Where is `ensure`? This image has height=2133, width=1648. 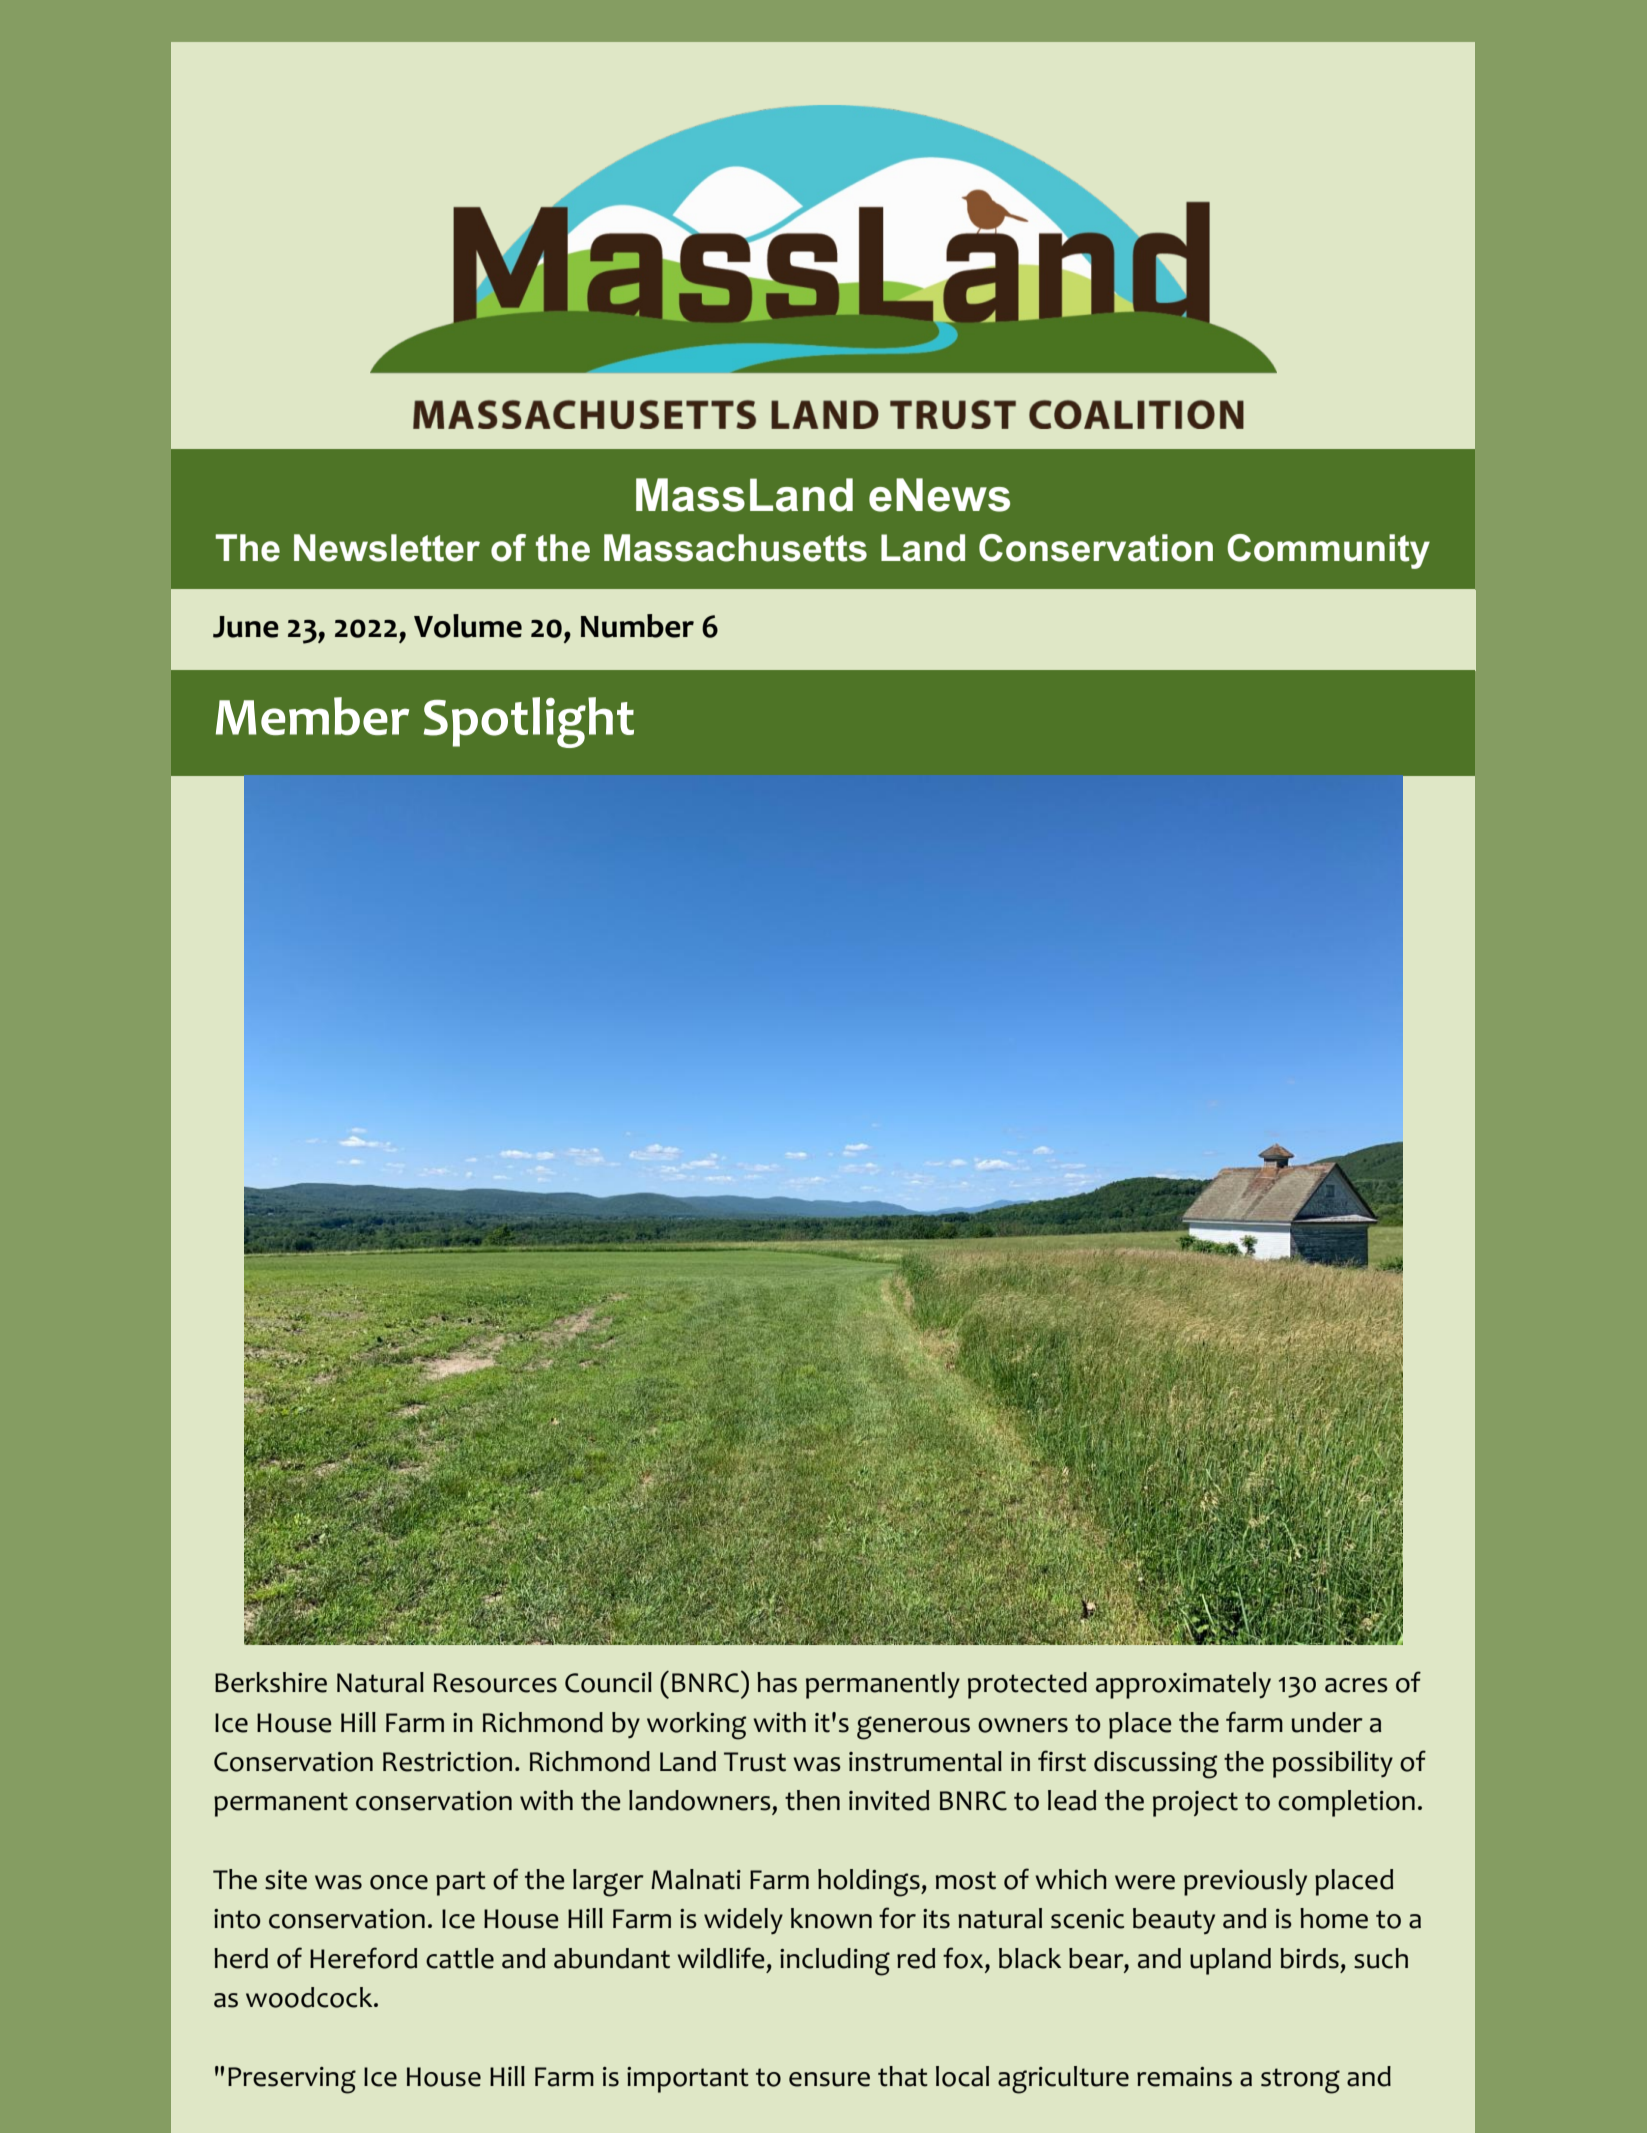
ensure is located at coordinates (829, 2079).
